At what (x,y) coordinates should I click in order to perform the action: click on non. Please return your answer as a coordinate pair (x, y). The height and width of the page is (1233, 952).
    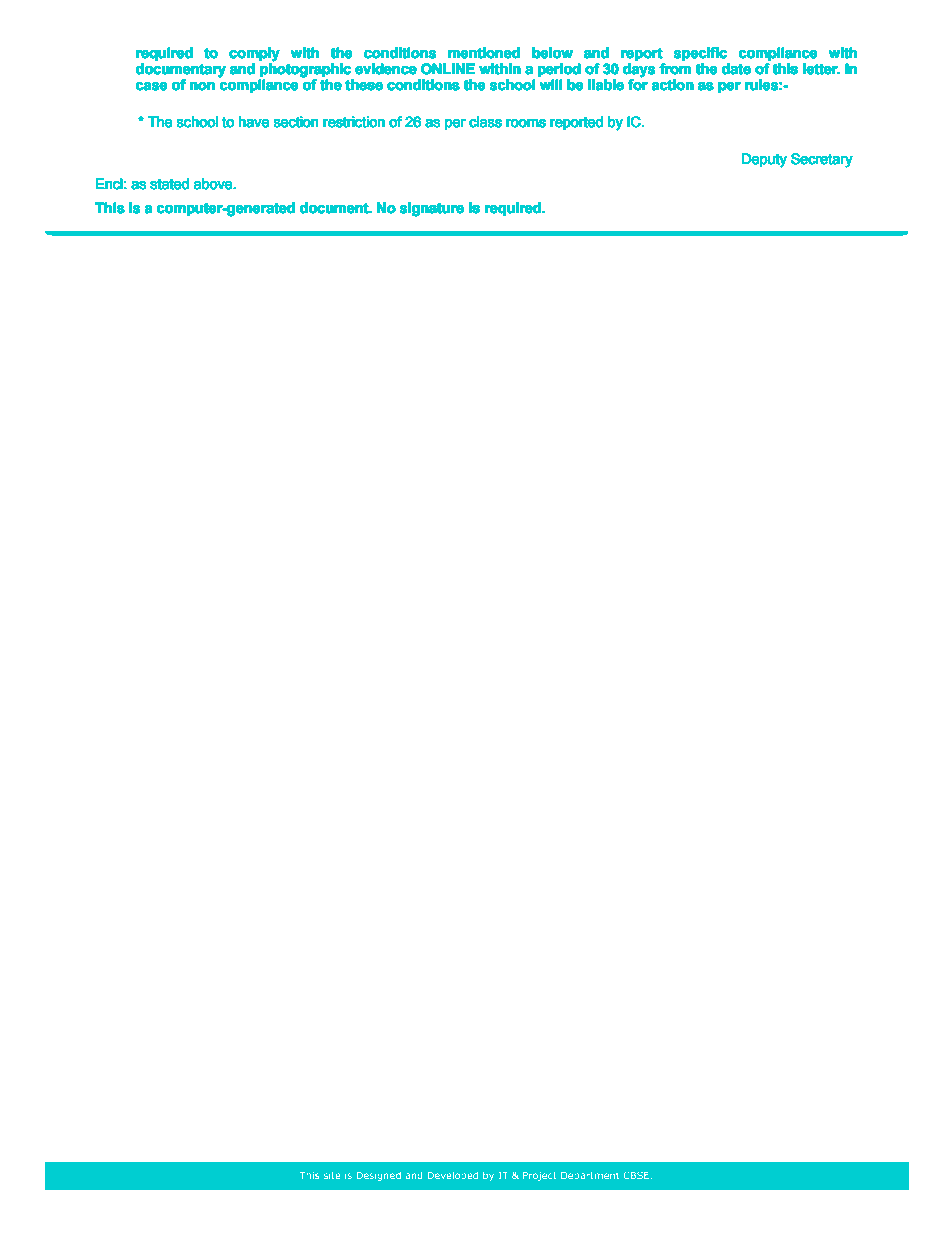
    Looking at the image, I should click on (202, 86).
